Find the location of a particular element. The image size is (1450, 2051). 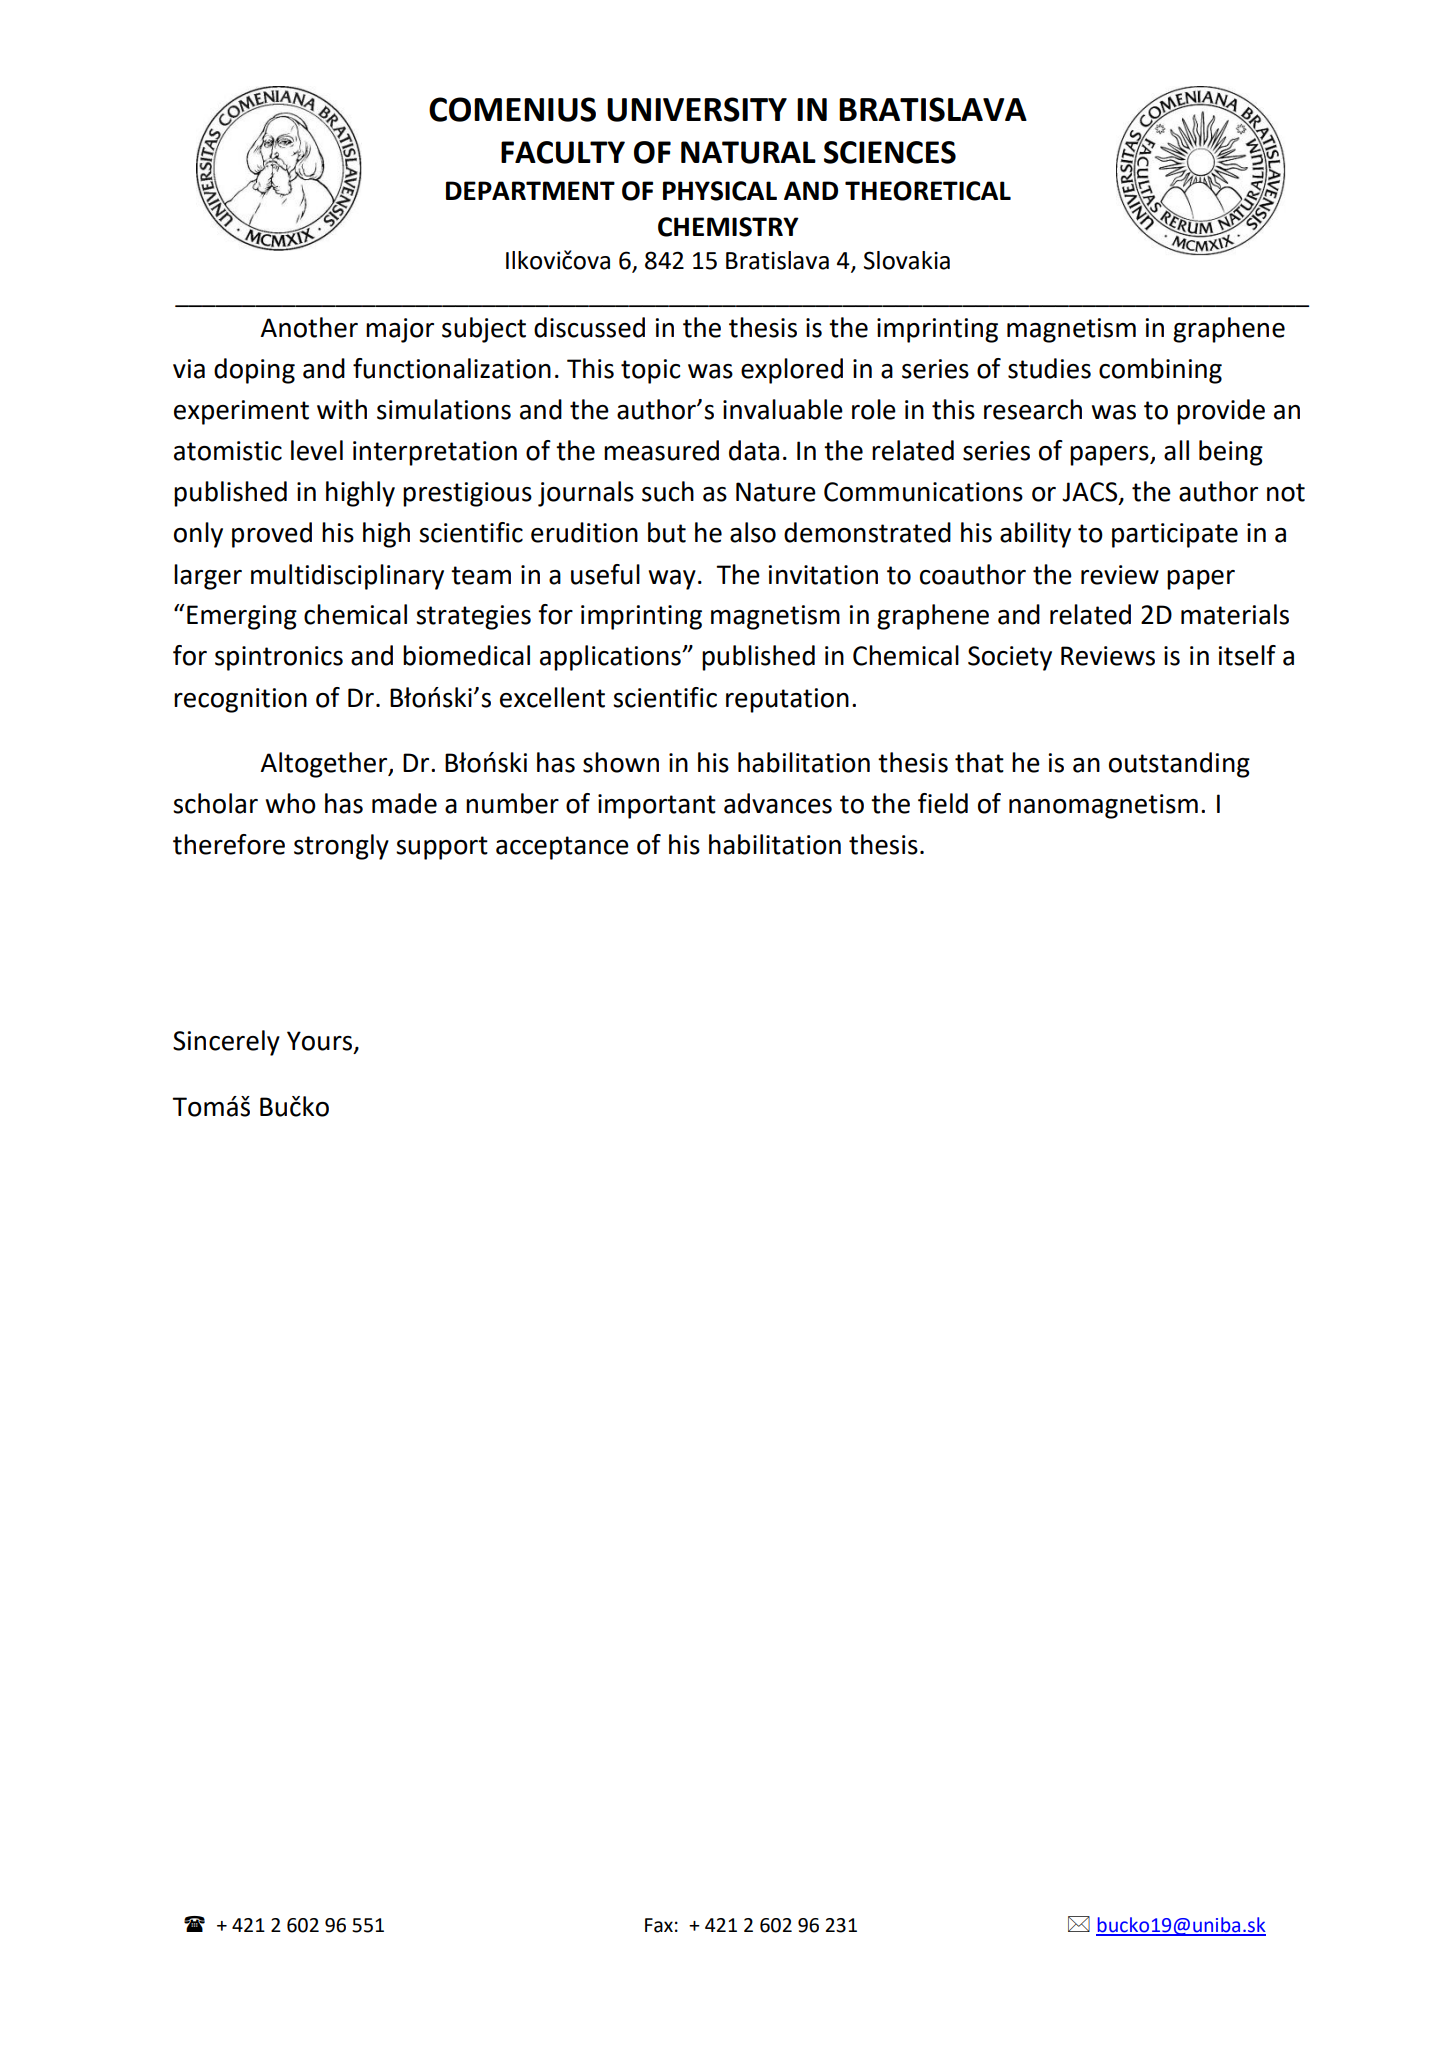

THEORETICAL is located at coordinates (928, 191).
